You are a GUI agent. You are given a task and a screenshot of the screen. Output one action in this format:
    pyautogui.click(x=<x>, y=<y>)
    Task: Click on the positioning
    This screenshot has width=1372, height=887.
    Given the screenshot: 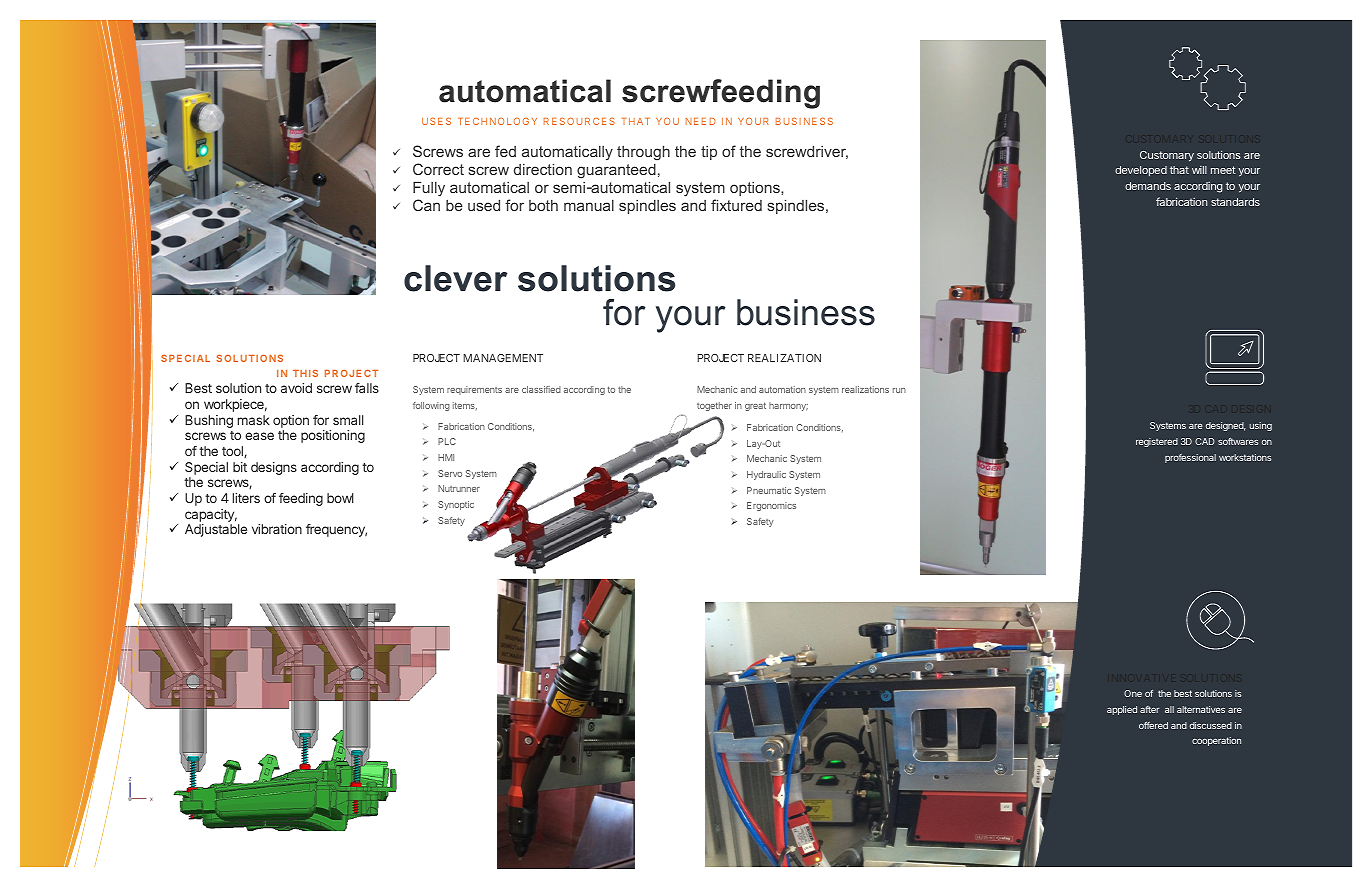 What is the action you would take?
    pyautogui.click(x=333, y=436)
